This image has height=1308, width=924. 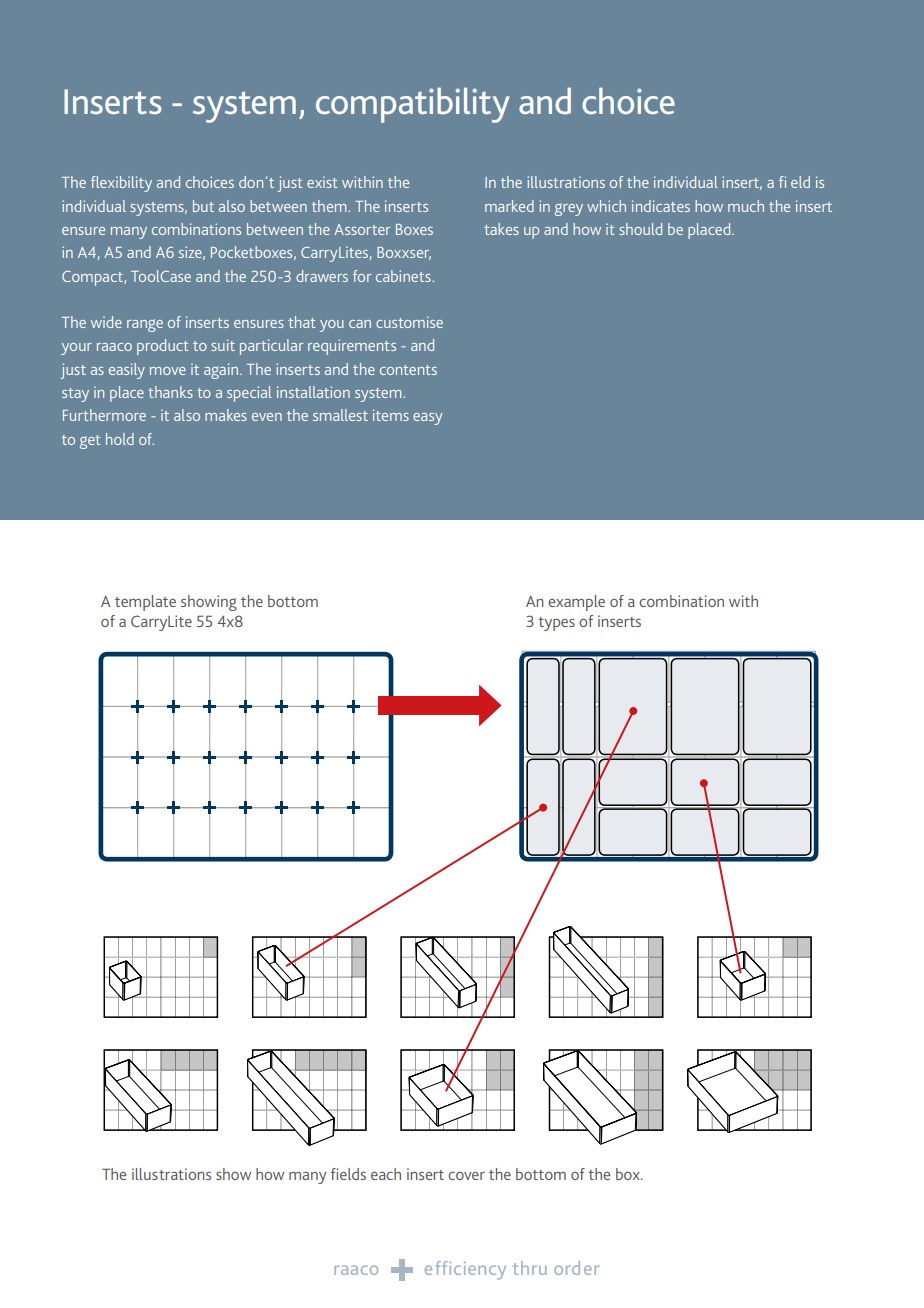 What do you see at coordinates (413, 105) in the image?
I see `compatibility` at bounding box center [413, 105].
